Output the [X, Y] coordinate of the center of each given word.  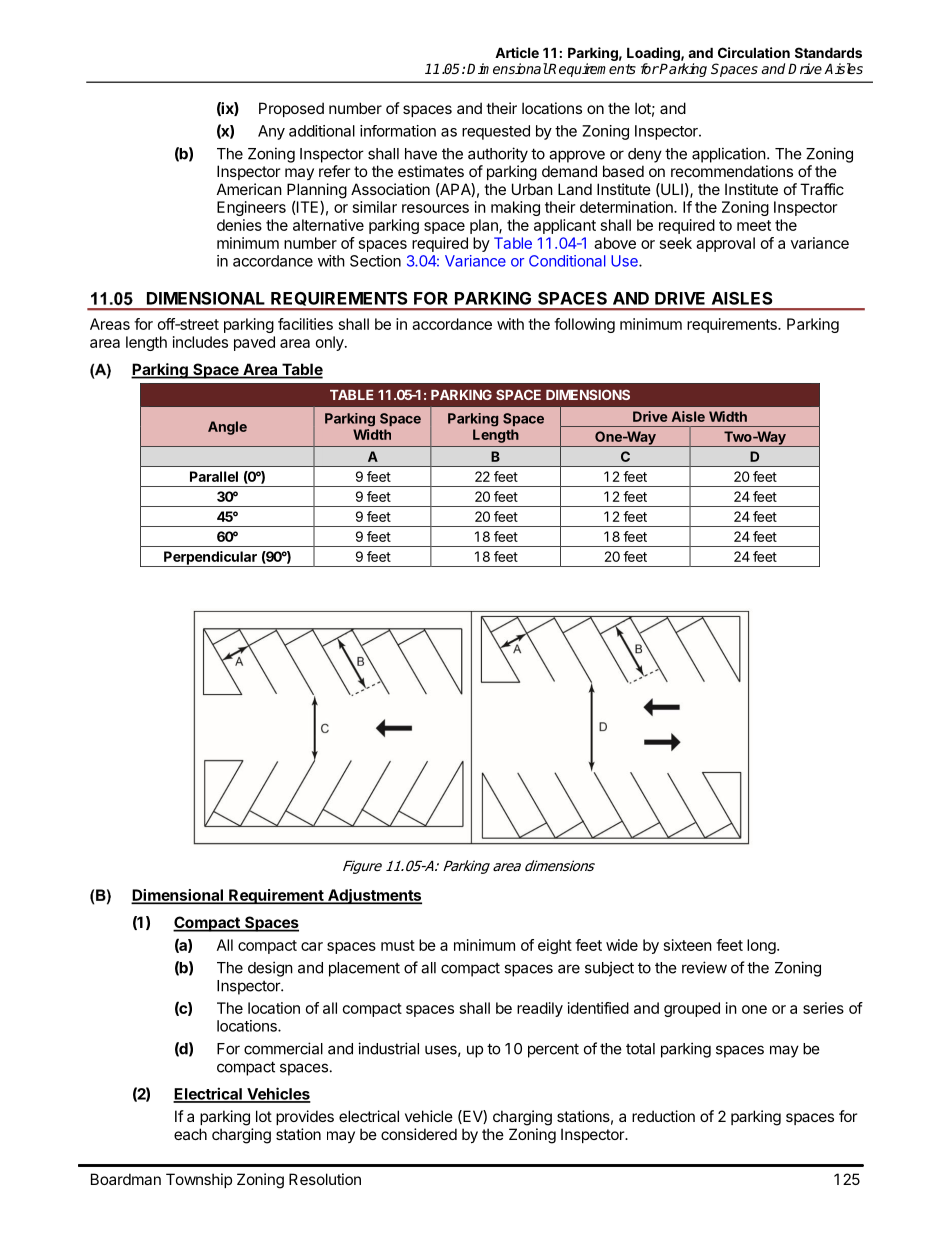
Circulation [754, 52]
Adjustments [374, 896]
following [584, 325]
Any [271, 132]
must [398, 945]
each [190, 1134]
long [761, 946]
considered [419, 1134]
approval [725, 244]
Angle [227, 428]
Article [517, 52]
